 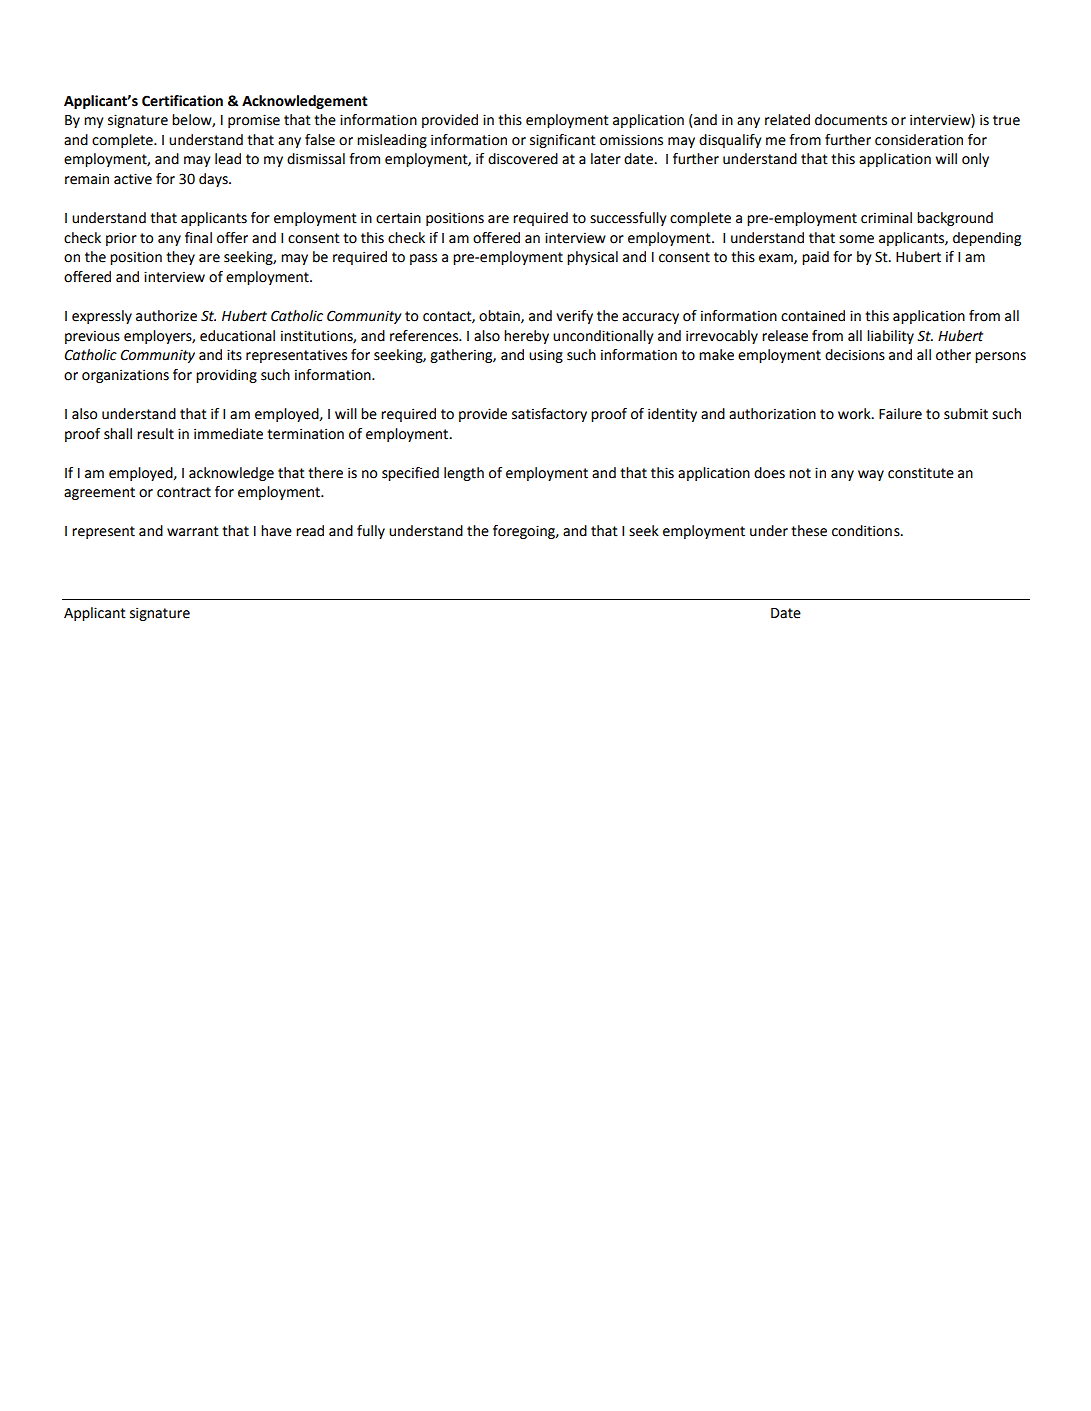 I want to click on significant, so click(x=563, y=141).
